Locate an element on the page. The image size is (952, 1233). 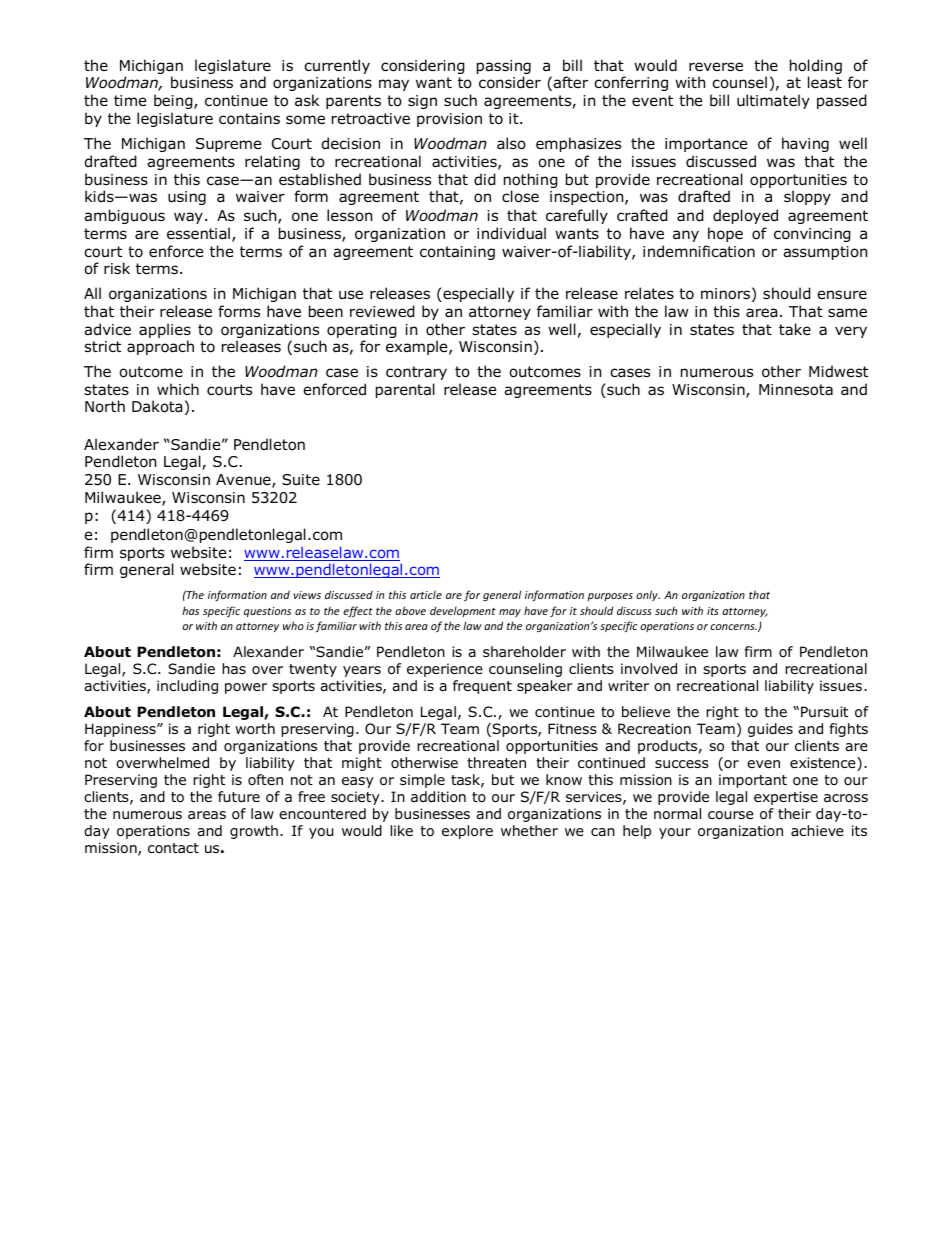
being is located at coordinates (174, 101).
